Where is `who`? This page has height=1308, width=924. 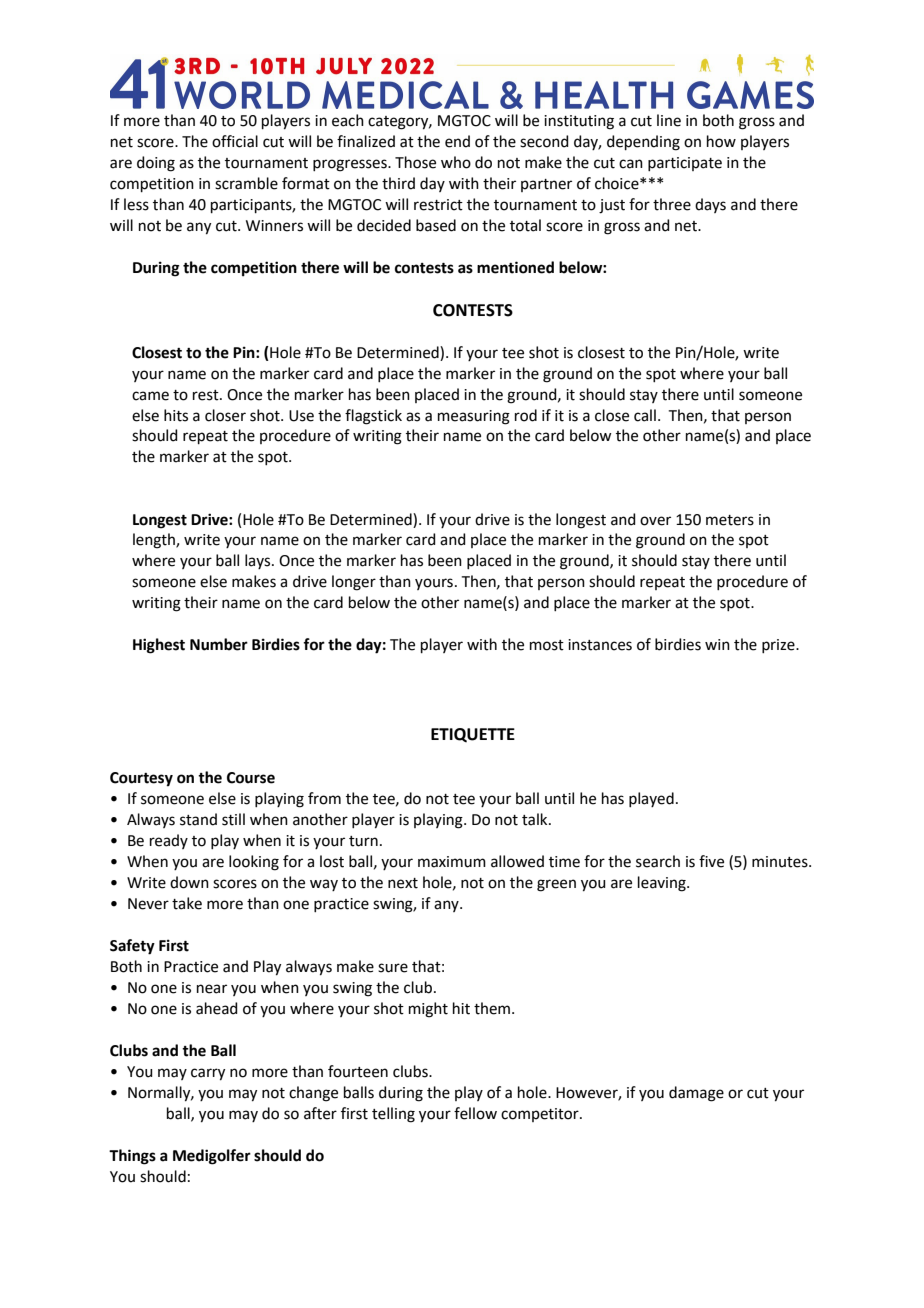 who is located at coordinates (456, 162).
